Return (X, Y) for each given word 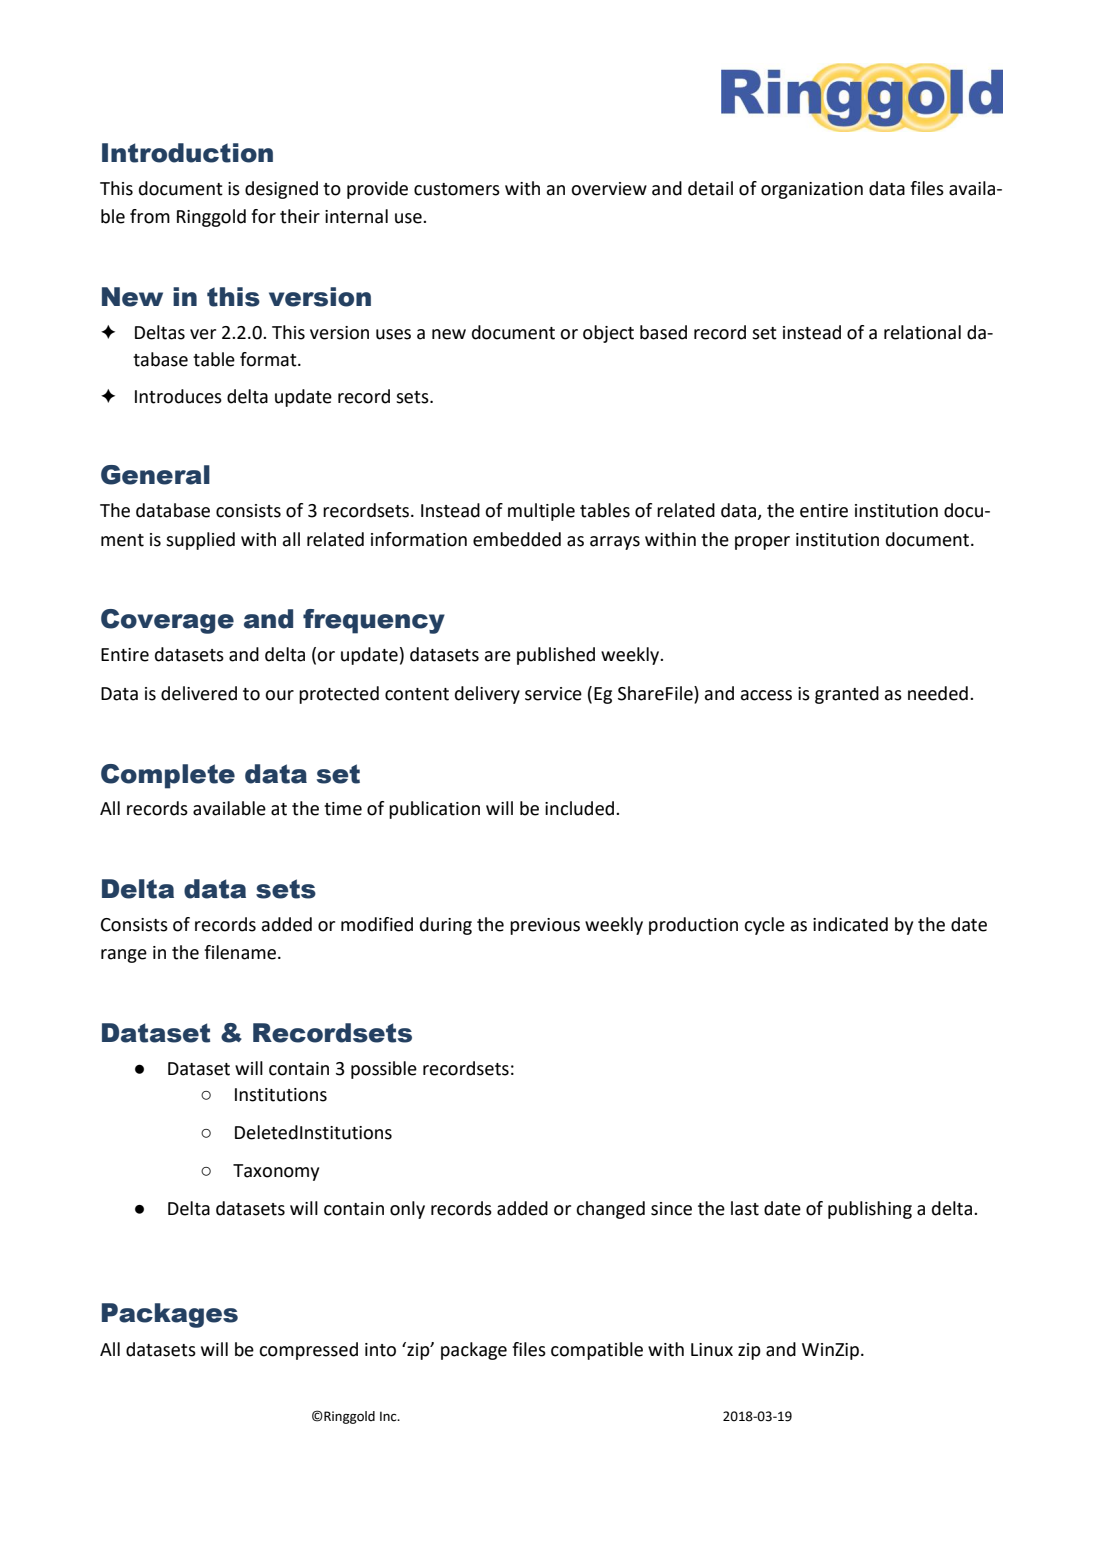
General (155, 475)
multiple (541, 512)
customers (457, 189)
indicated (850, 924)
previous (545, 926)
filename (240, 952)
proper (762, 543)
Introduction (187, 153)
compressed (308, 1351)
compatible (597, 1351)
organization (812, 190)
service (553, 694)
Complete (168, 776)
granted (847, 695)
